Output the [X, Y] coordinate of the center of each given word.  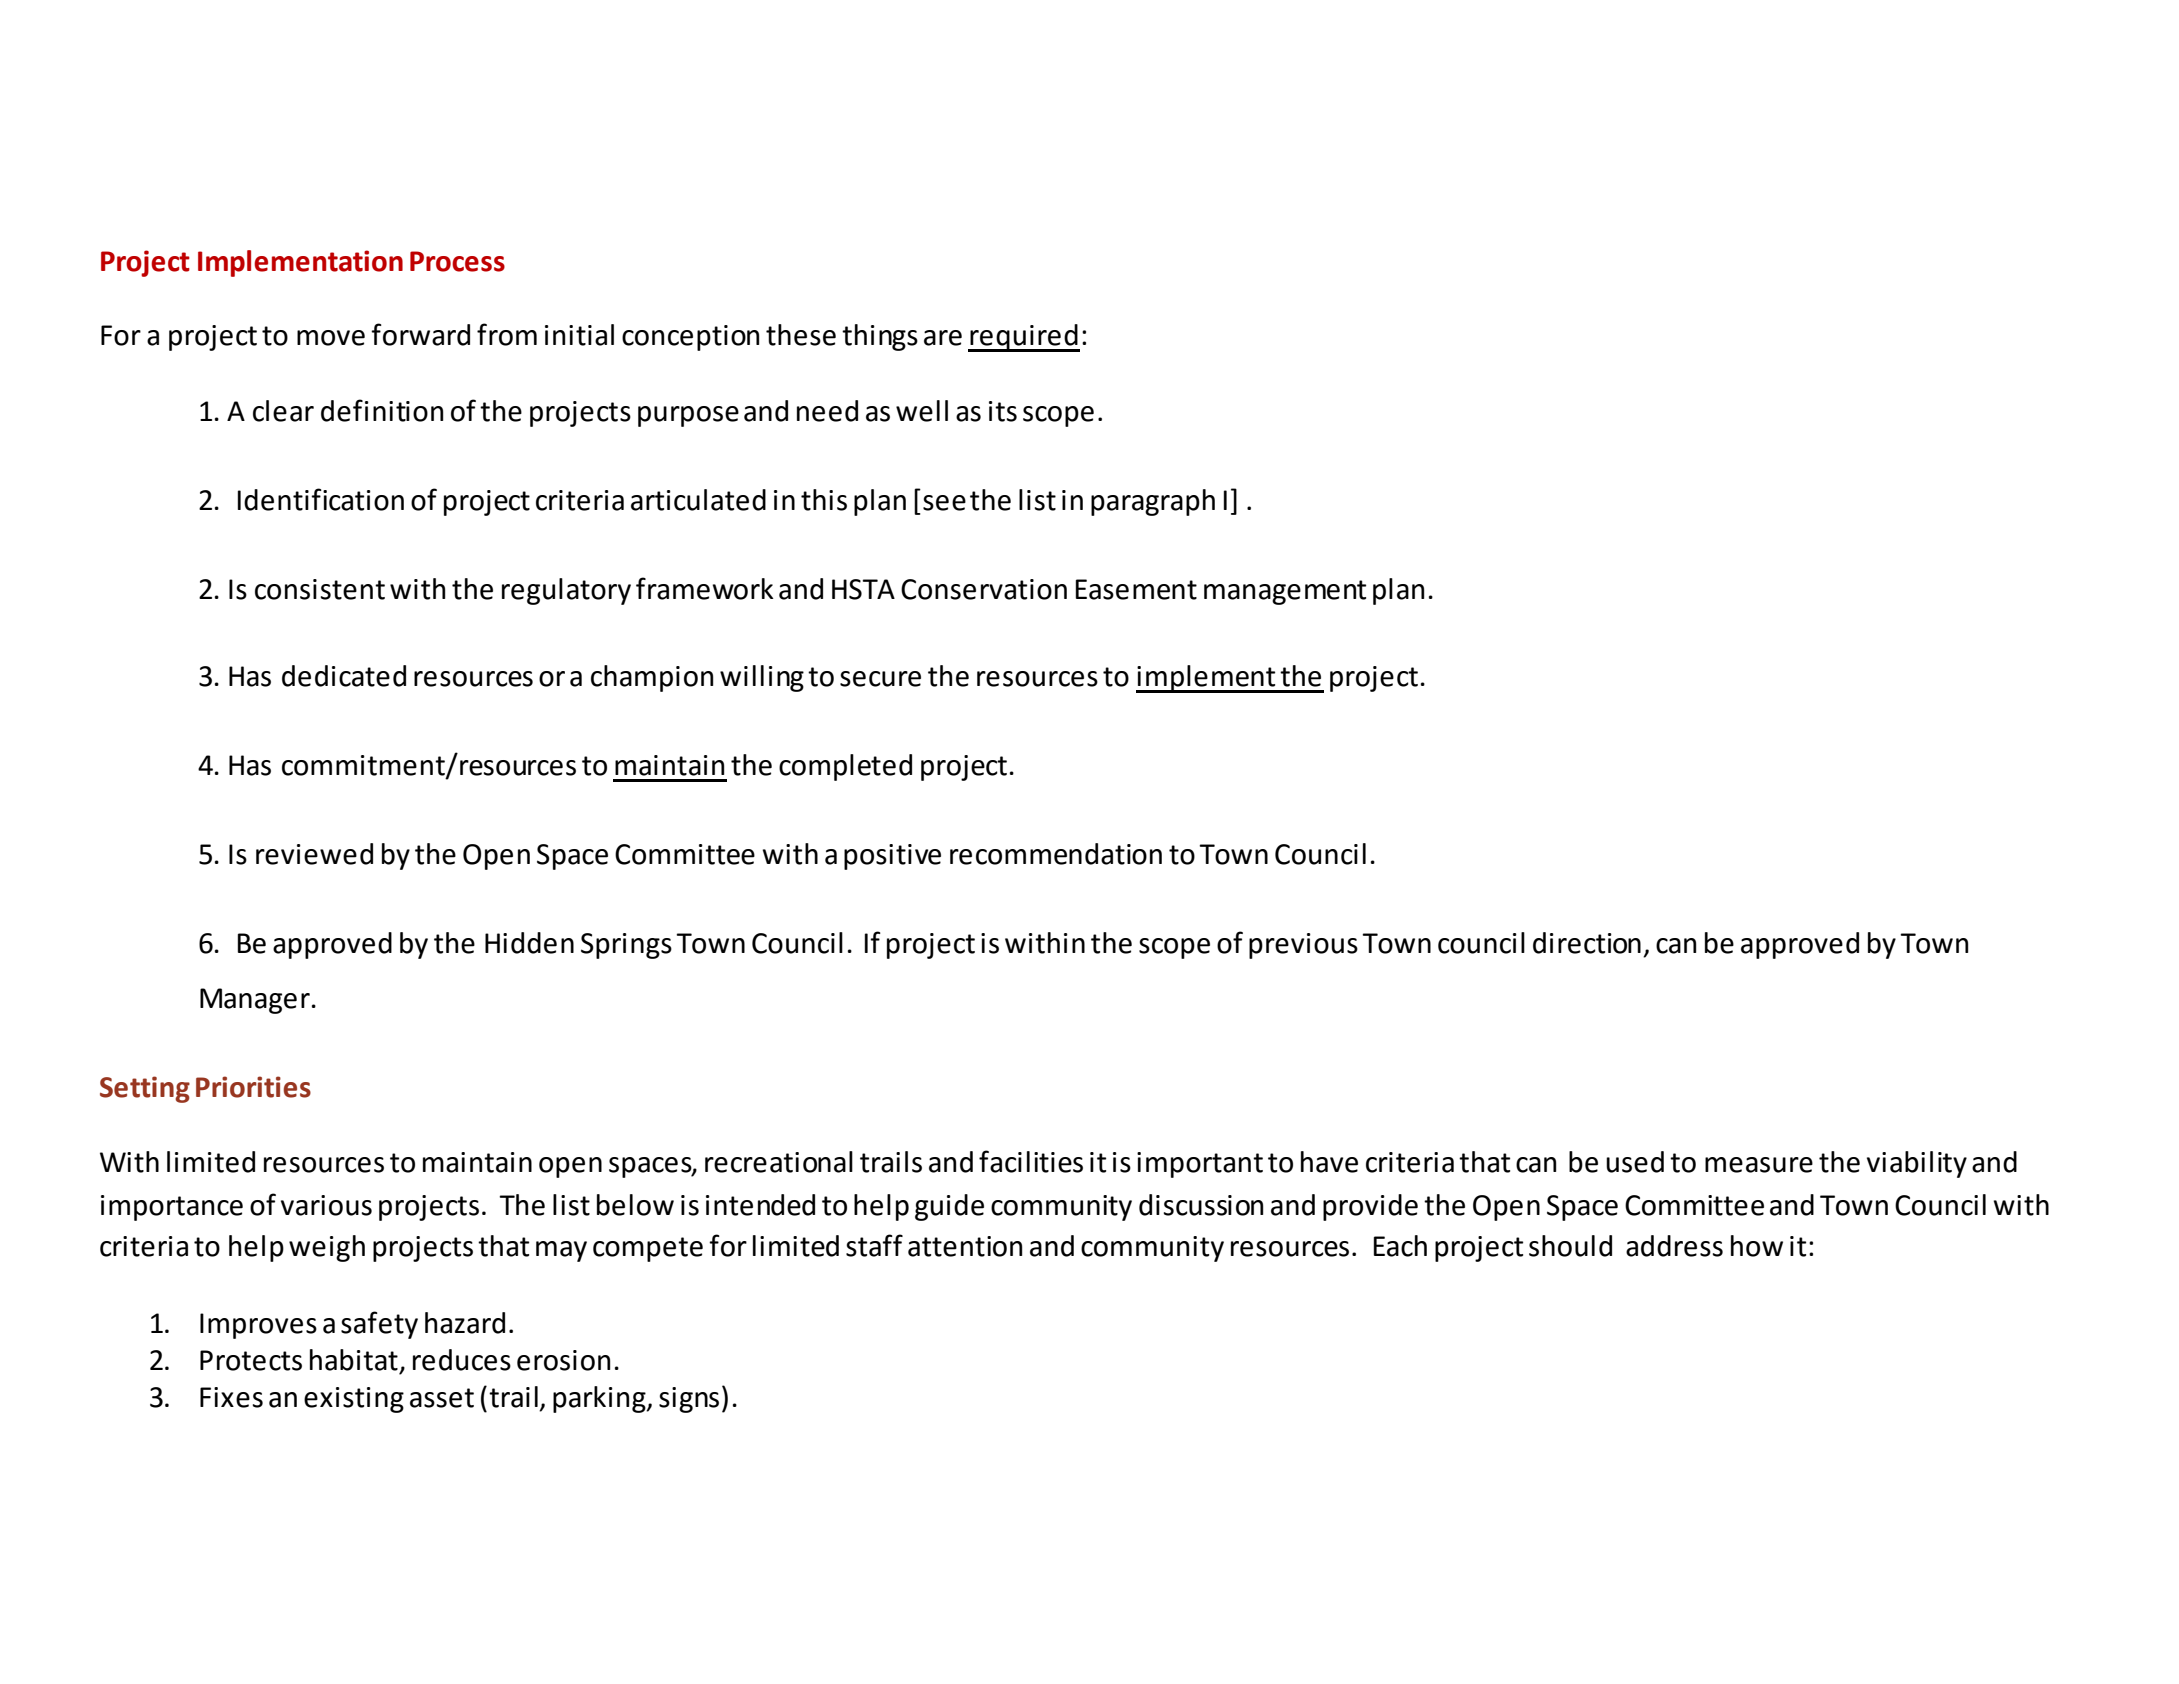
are [943, 338]
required [1024, 338]
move [331, 338]
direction [1587, 943]
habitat [354, 1360]
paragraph [1153, 502]
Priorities [253, 1087]
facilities [1031, 1161]
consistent [320, 589]
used [1635, 1162]
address [1674, 1246]
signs [689, 1400]
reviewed [314, 854]
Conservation [984, 589]
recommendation [1056, 854]
